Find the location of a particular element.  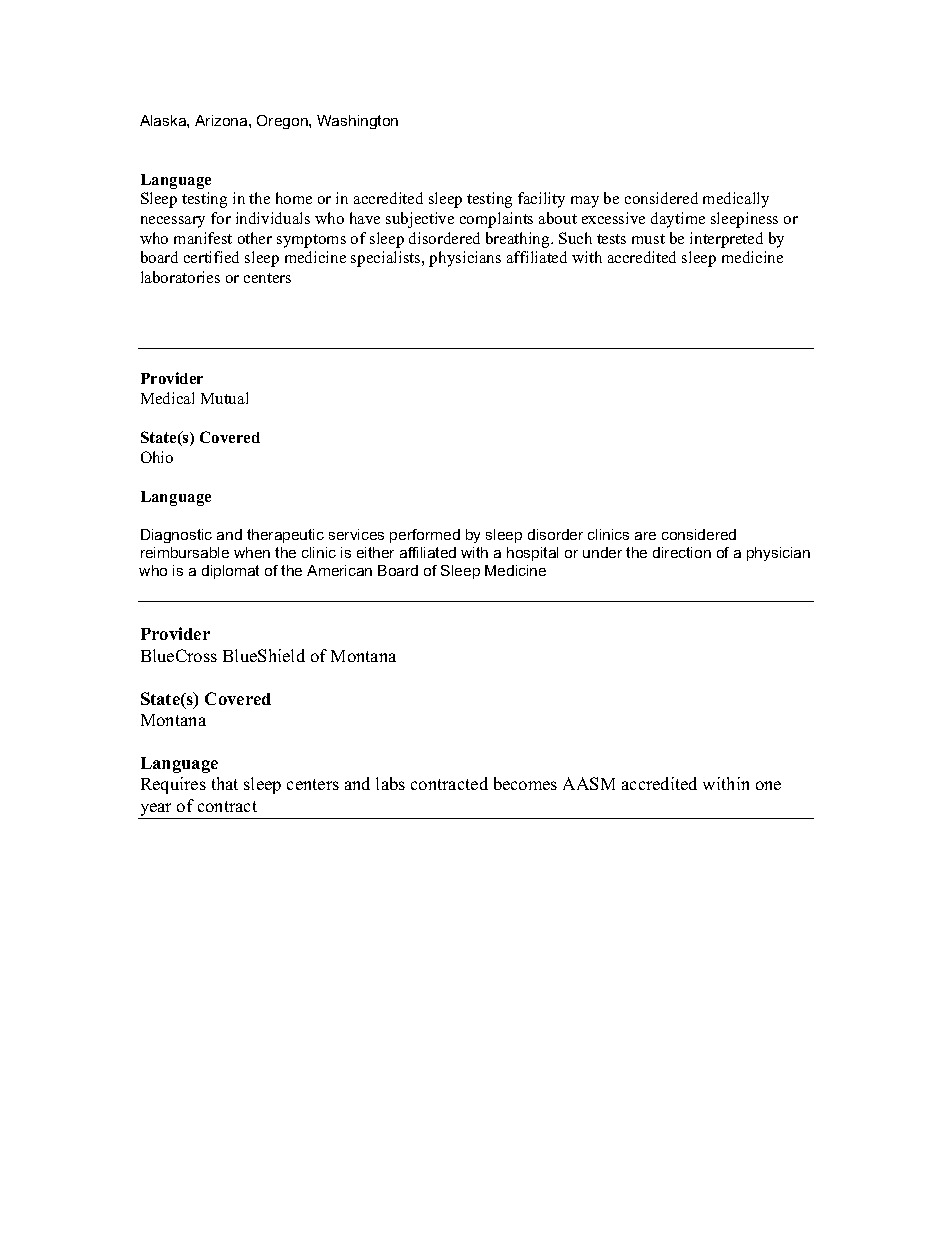

Washington is located at coordinates (357, 122).
